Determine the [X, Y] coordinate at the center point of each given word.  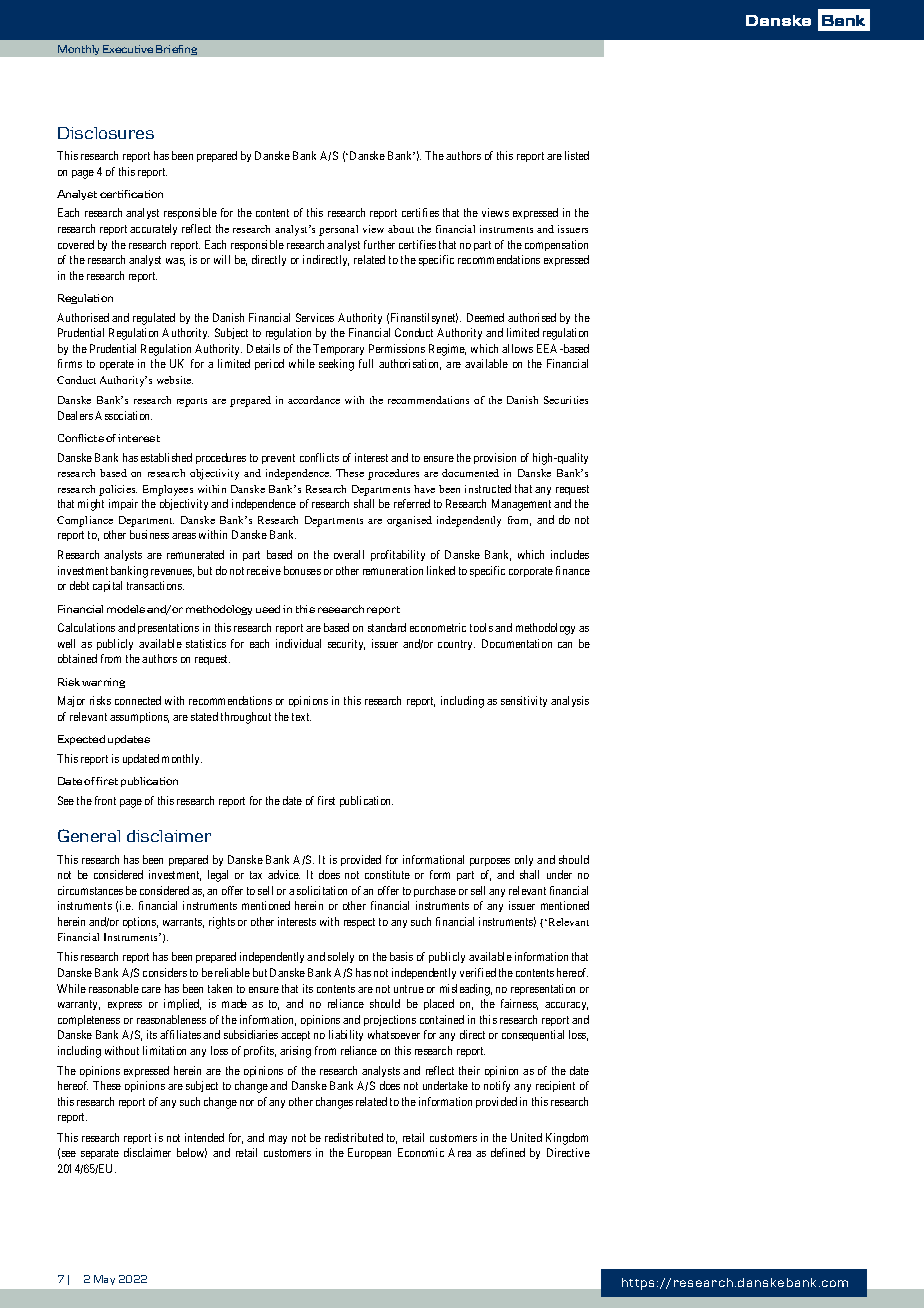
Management [521, 505]
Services [315, 317]
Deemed [485, 317]
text [301, 717]
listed [577, 155]
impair [123, 504]
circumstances [90, 890]
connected [138, 700]
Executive [128, 49]
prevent [278, 459]
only [524, 860]
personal [338, 230]
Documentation [517, 643]
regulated [154, 319]
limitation [164, 1050]
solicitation [322, 890]
